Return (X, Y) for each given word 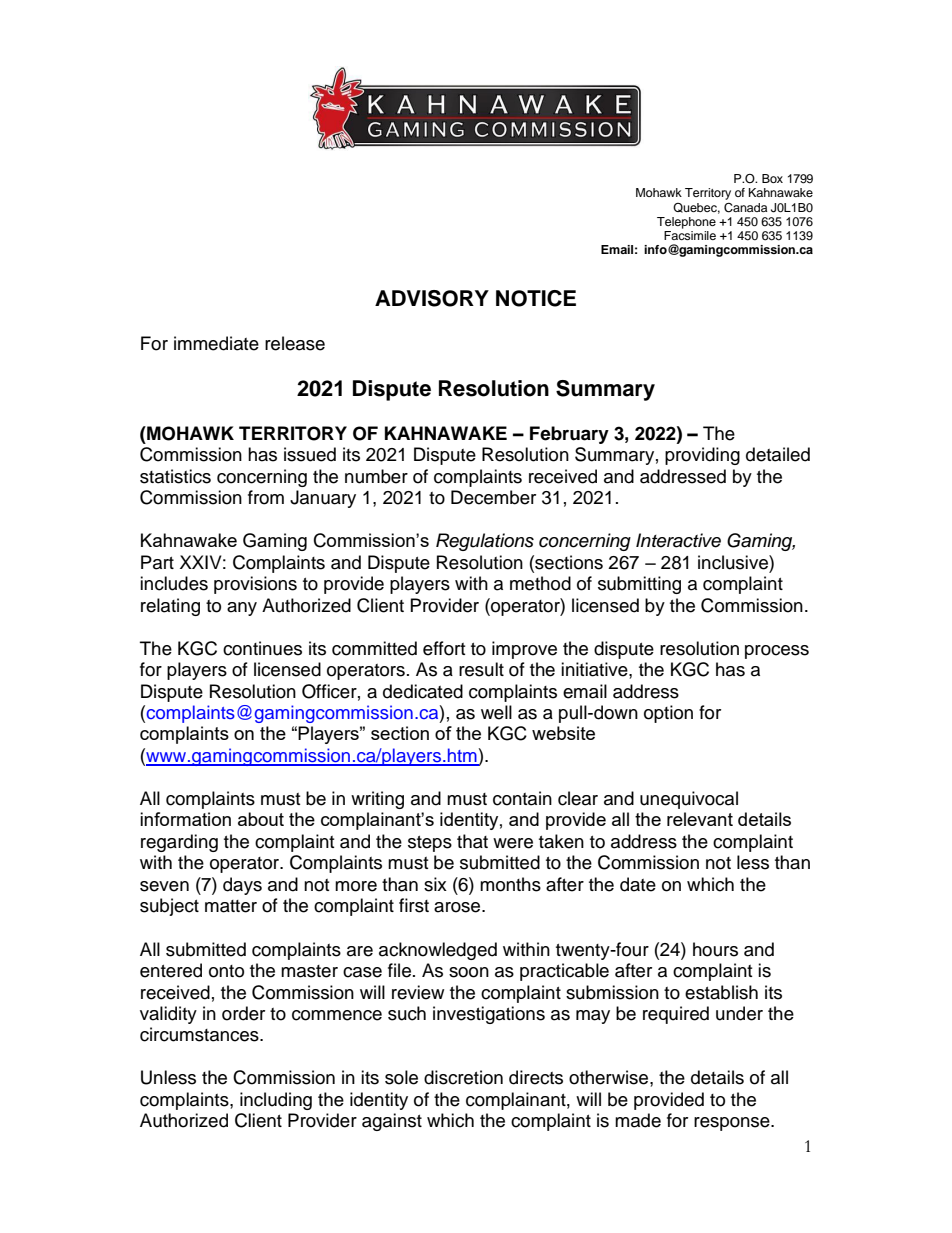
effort (444, 648)
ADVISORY (432, 298)
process (777, 652)
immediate (216, 343)
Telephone (686, 223)
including (276, 1101)
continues (262, 648)
